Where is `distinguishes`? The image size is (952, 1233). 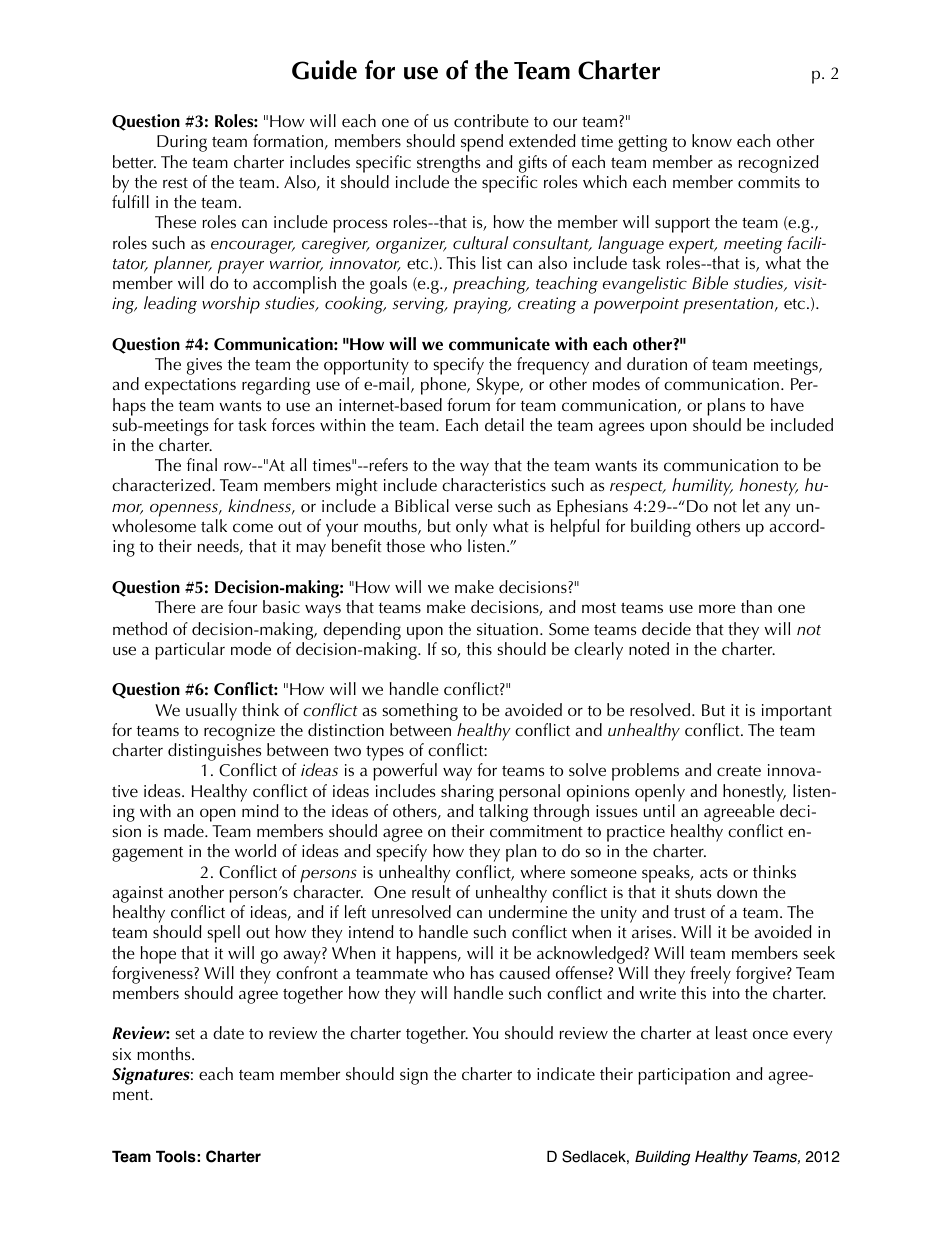
distinguishes is located at coordinates (214, 753).
